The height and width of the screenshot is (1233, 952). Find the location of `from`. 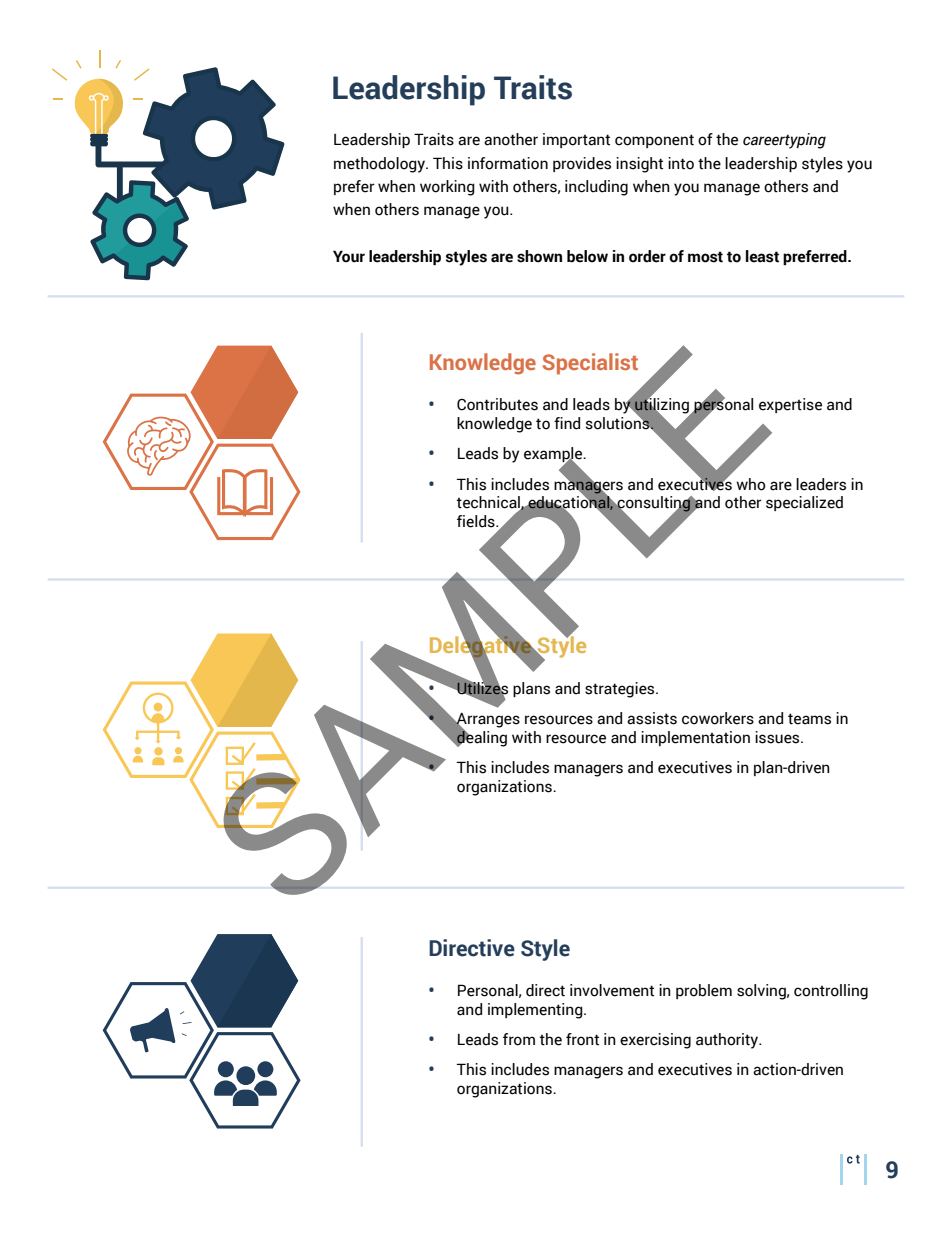

from is located at coordinates (519, 1039).
